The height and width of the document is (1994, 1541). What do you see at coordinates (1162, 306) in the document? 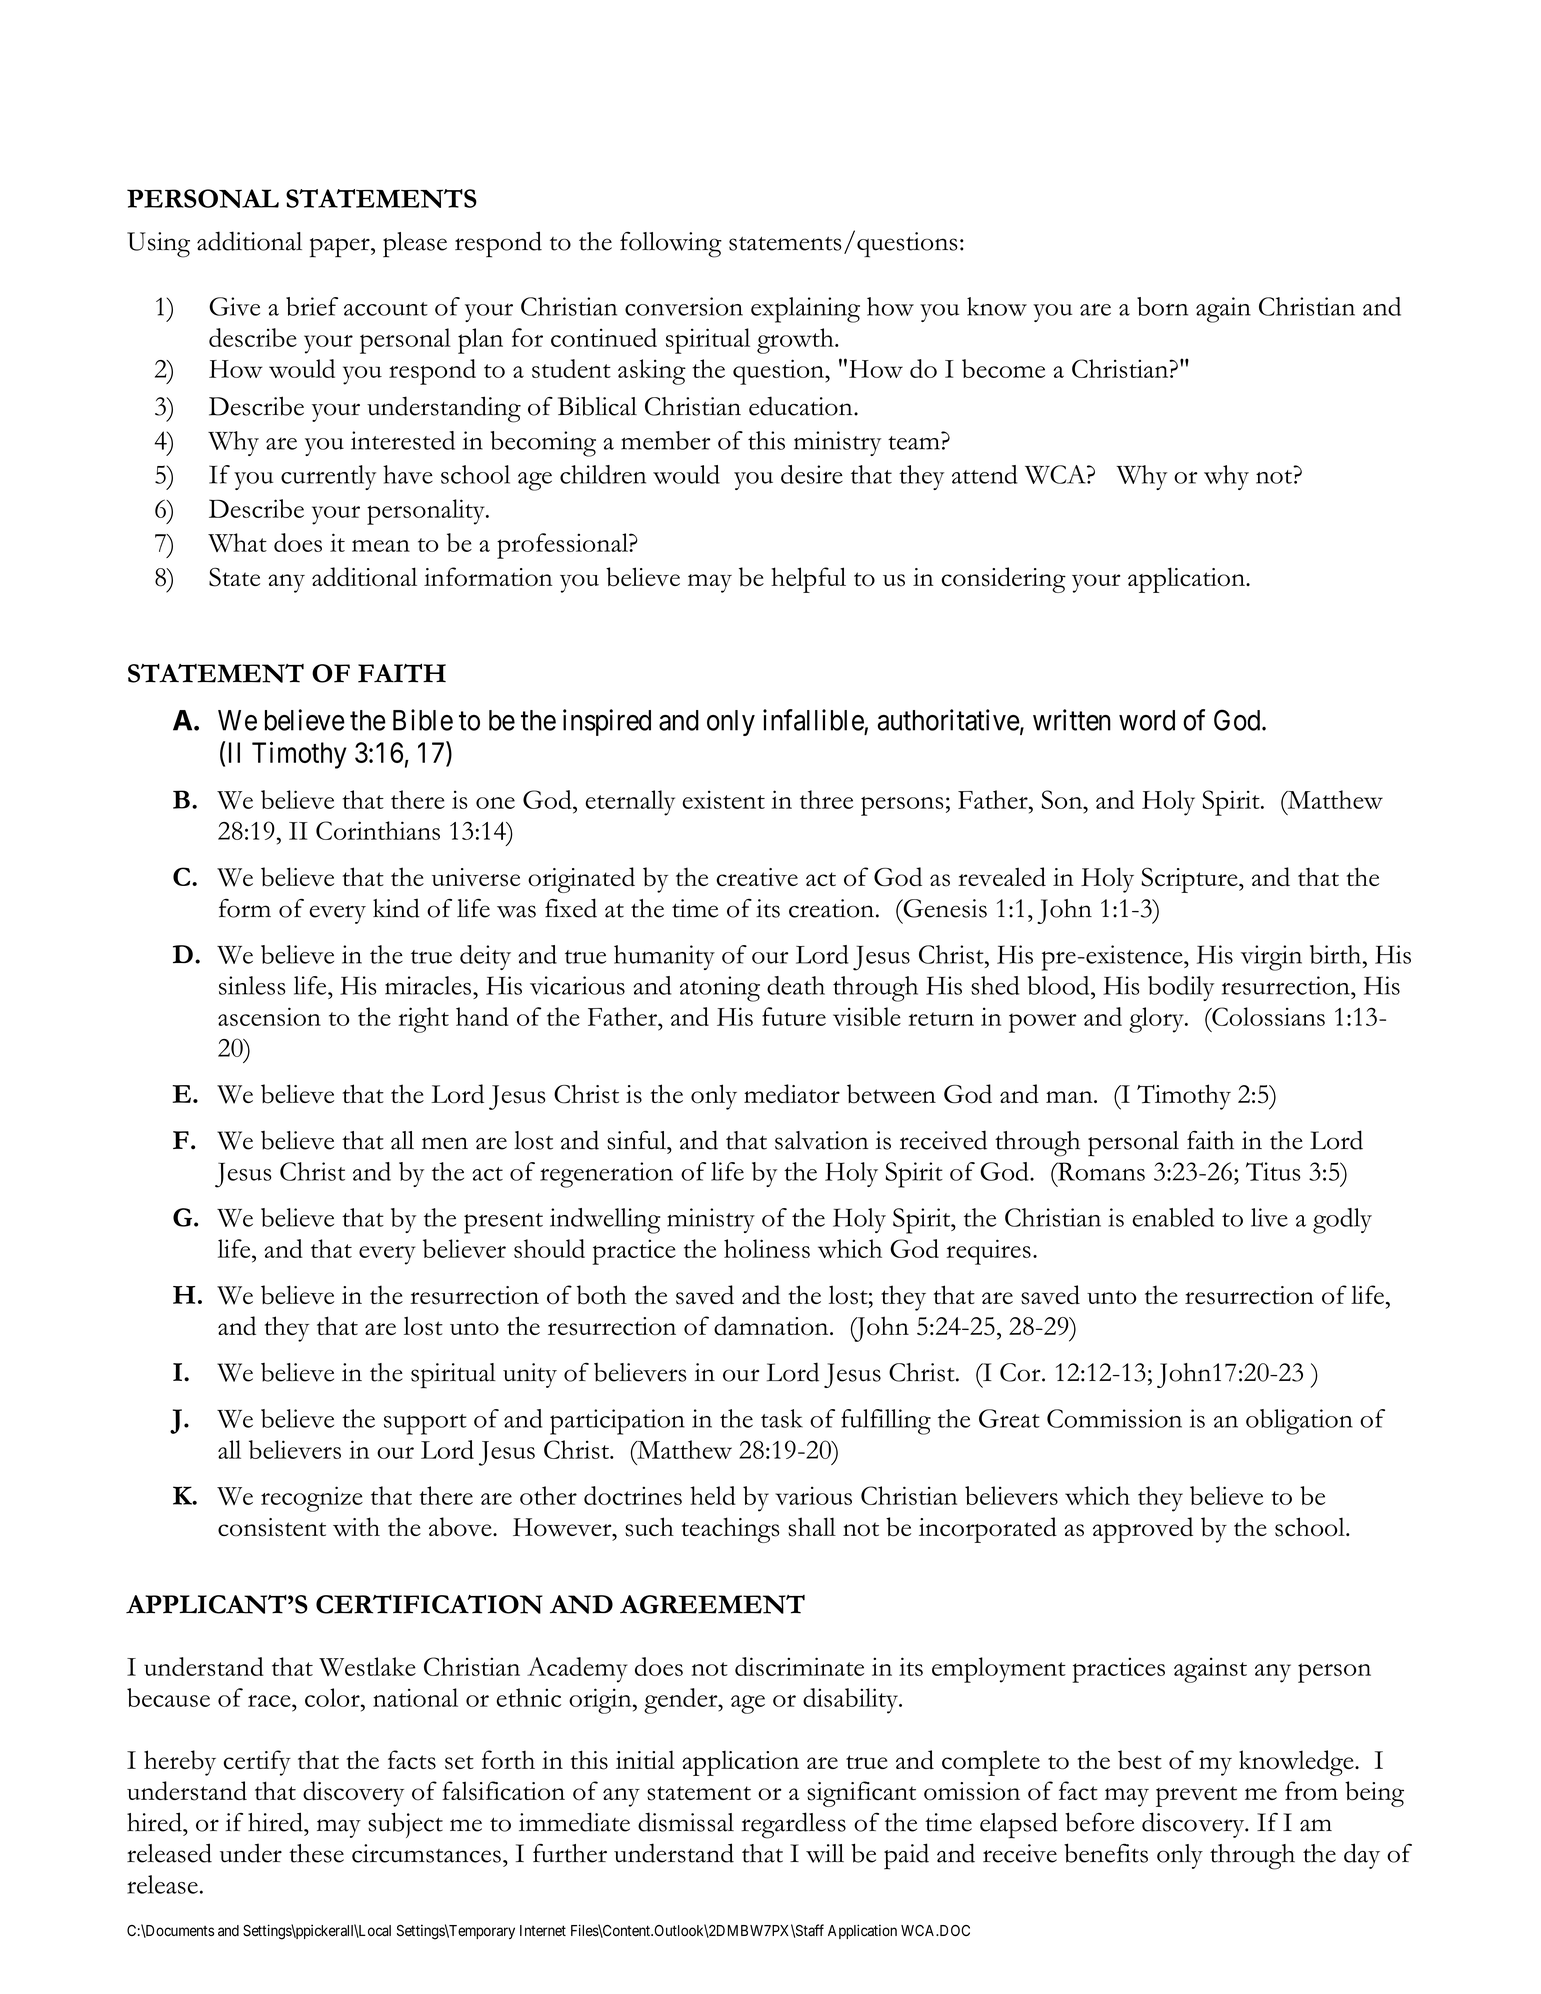
I see `born` at bounding box center [1162, 306].
